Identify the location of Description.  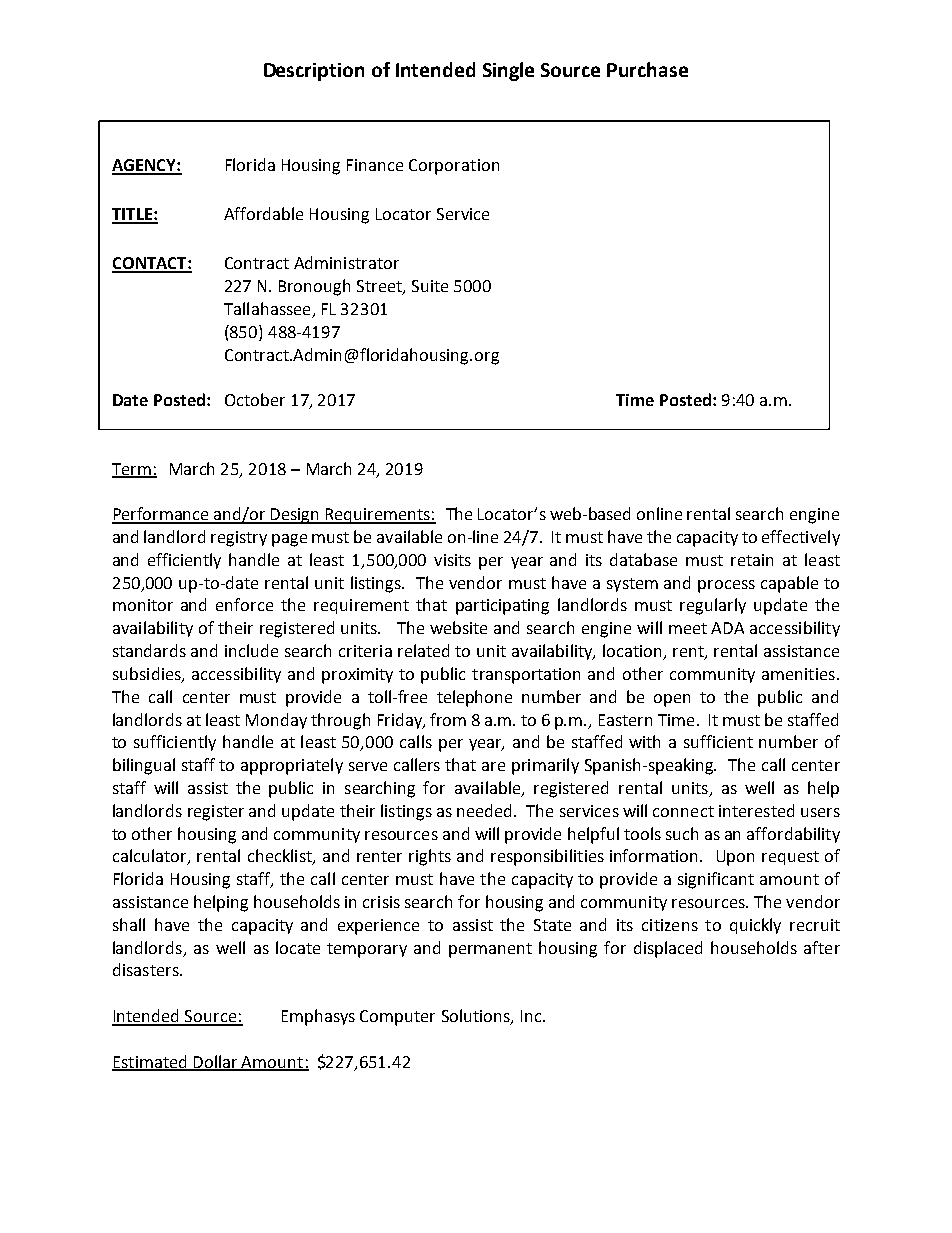
(314, 72).
